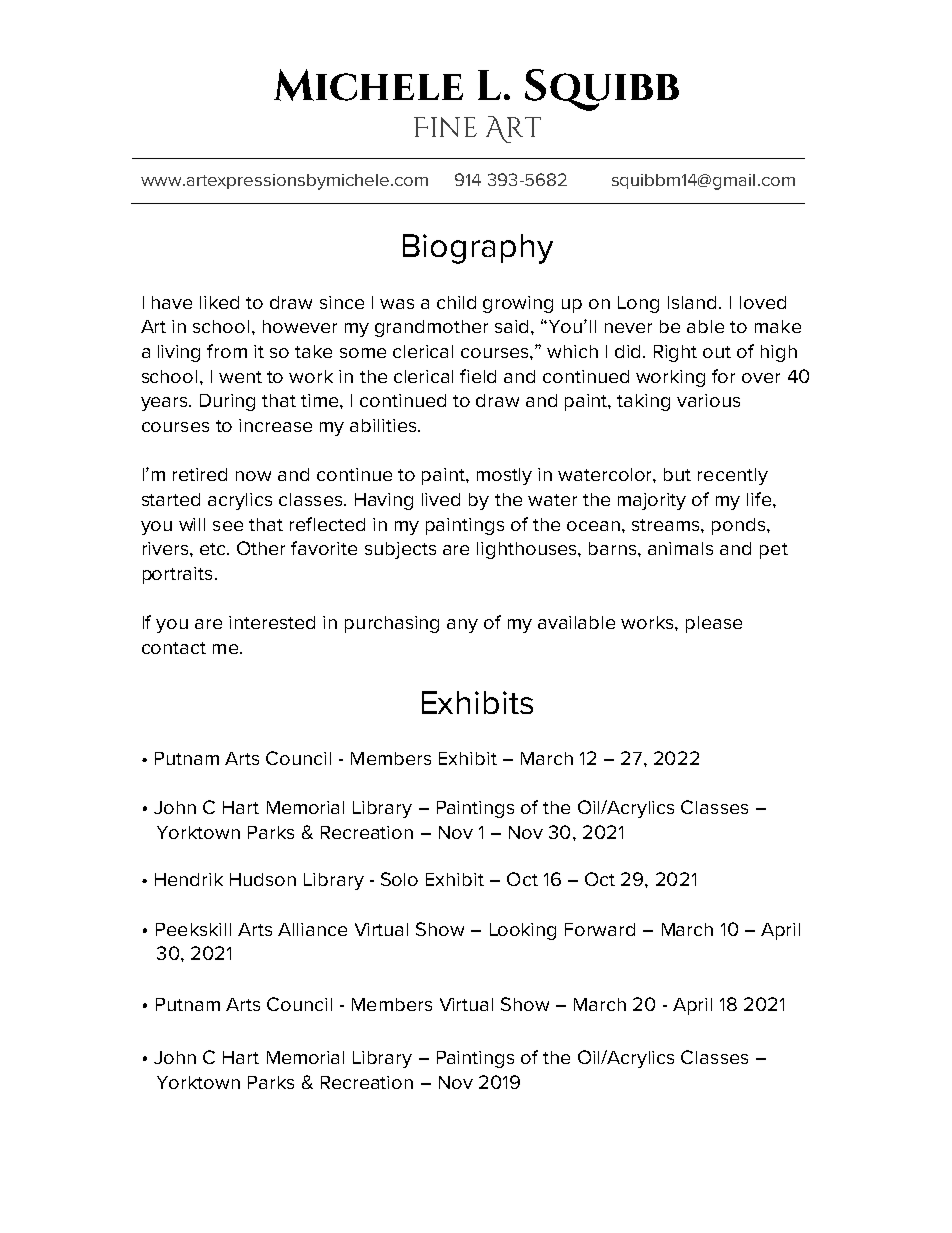 This screenshot has height=1233, width=952. What do you see at coordinates (263, 879) in the screenshot?
I see `Hudson` at bounding box center [263, 879].
